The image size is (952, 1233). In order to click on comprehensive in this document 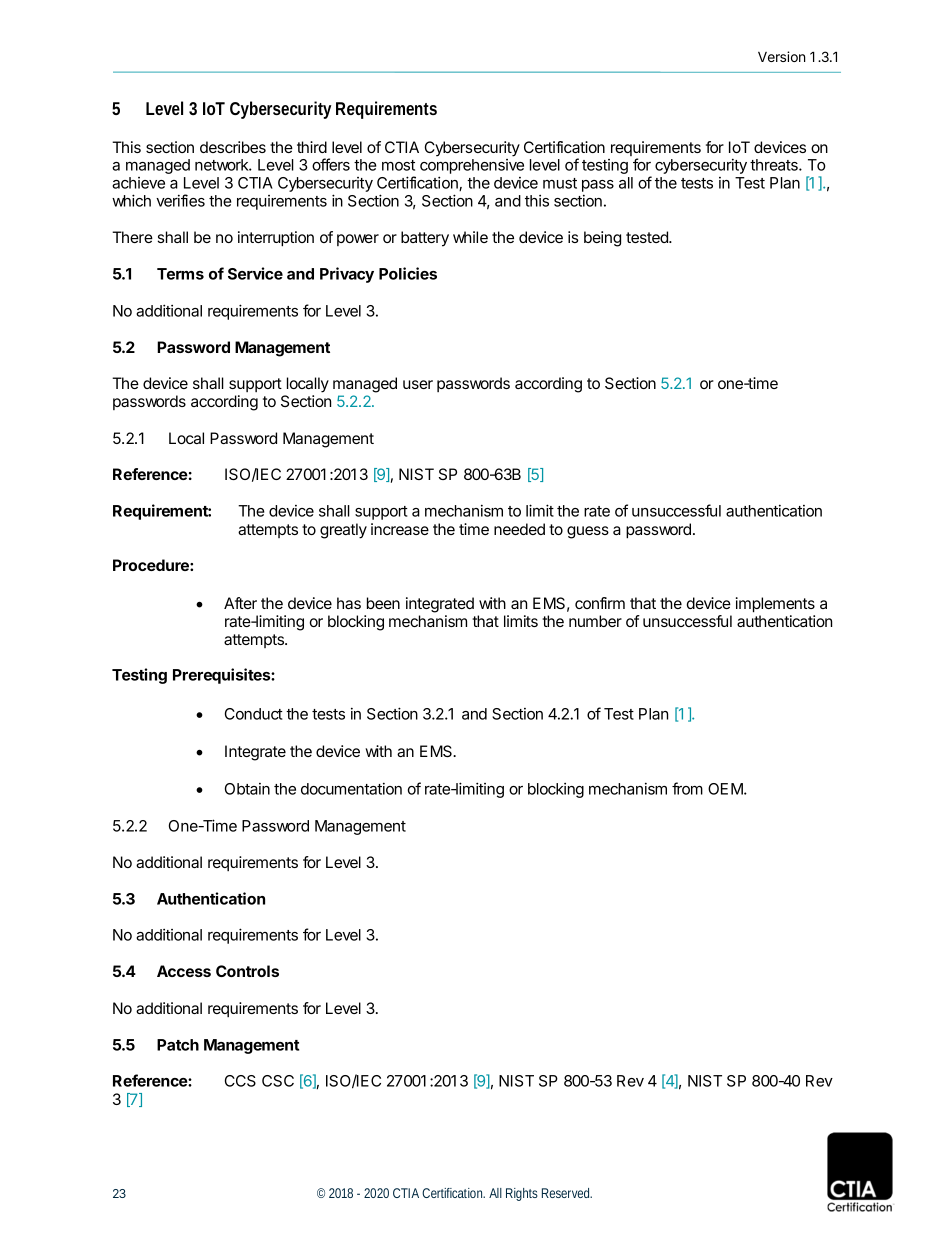, I will do `click(472, 168)`.
